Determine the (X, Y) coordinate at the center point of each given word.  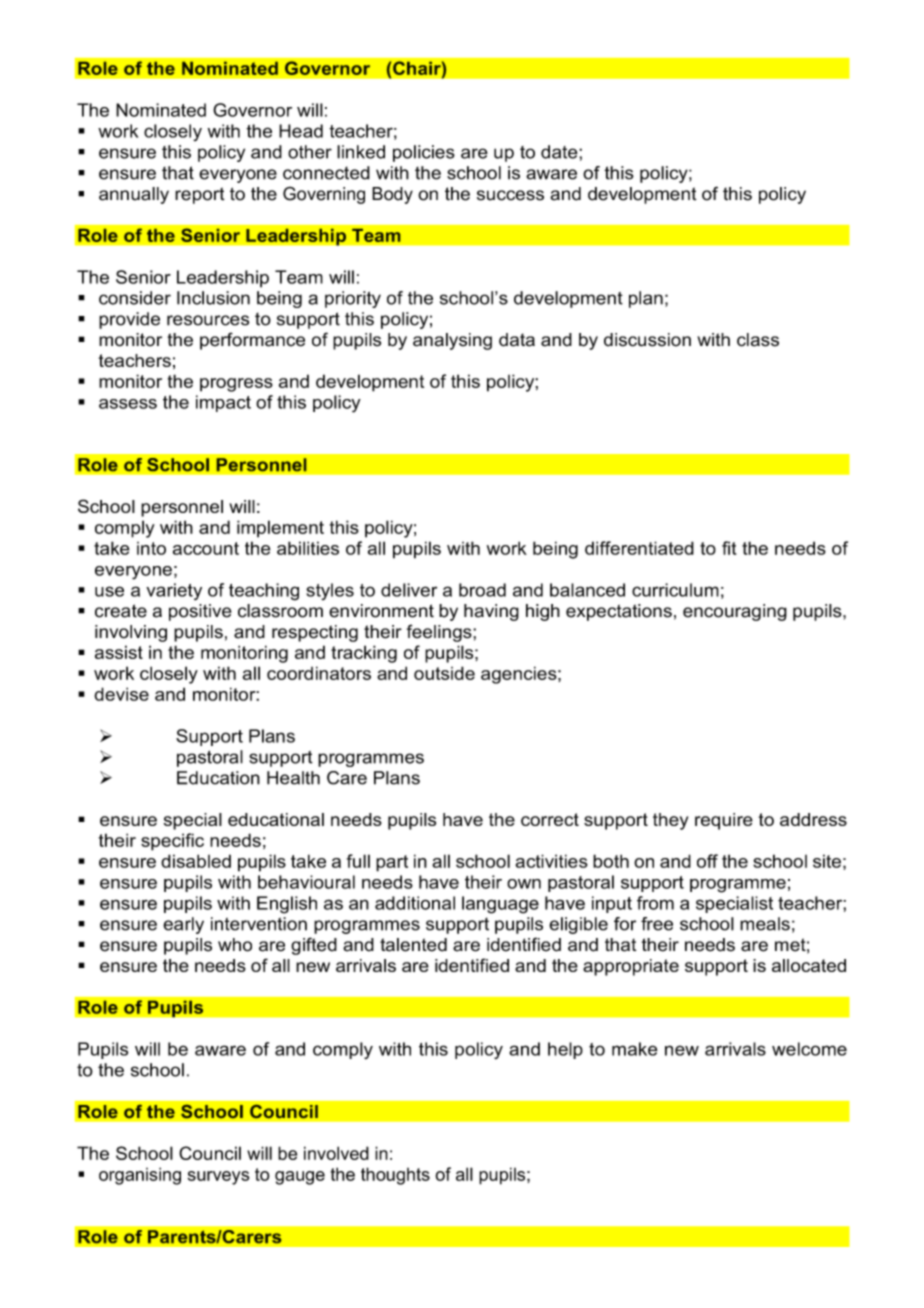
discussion (647, 340)
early (183, 925)
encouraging (735, 612)
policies (424, 153)
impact (223, 403)
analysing (452, 341)
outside (444, 673)
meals (765, 924)
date (560, 152)
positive (200, 612)
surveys (218, 1178)
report (200, 195)
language (500, 905)
